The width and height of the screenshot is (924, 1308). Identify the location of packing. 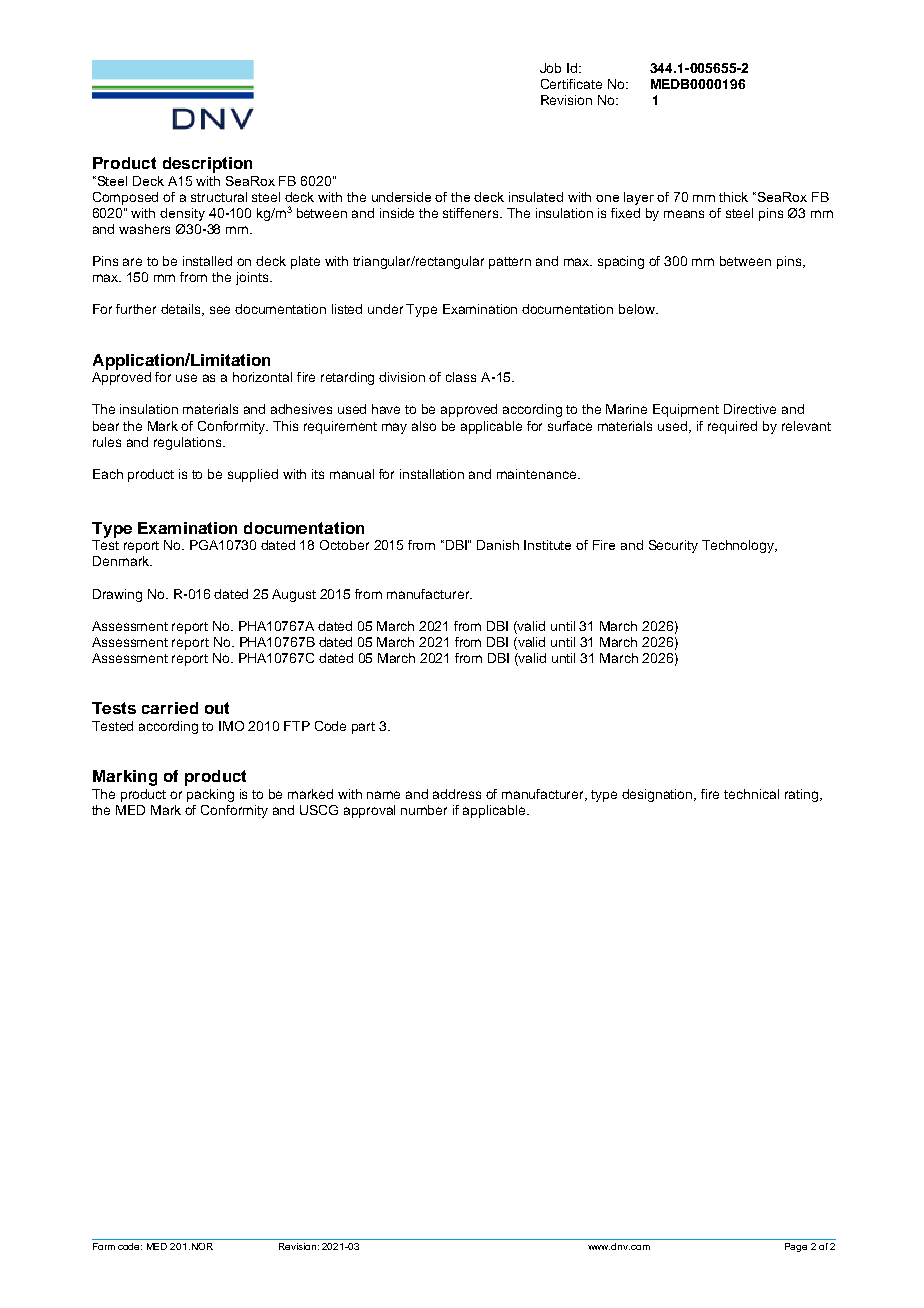
(210, 795).
